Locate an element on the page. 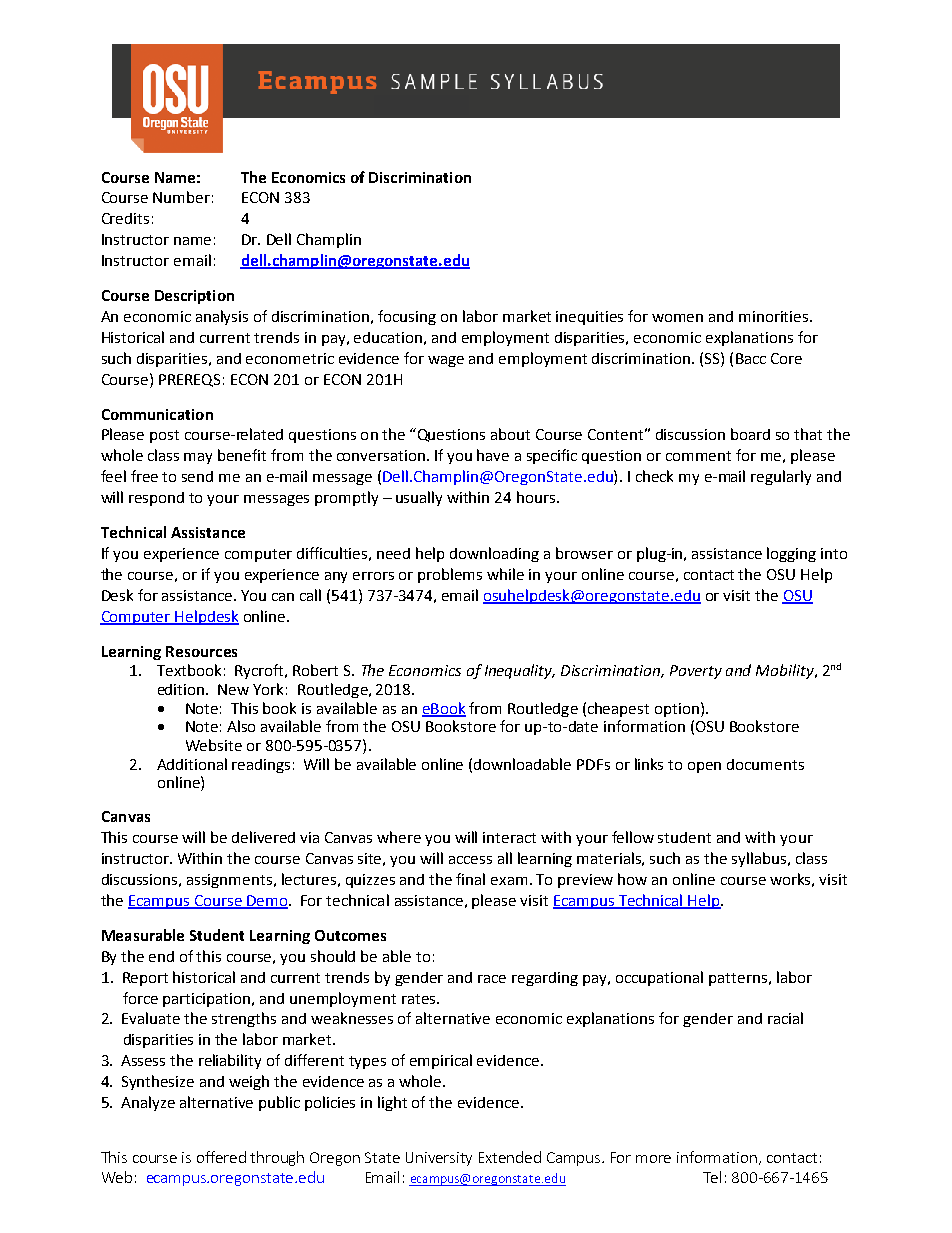 This image has width=952, height=1233. offered is located at coordinates (221, 1157).
